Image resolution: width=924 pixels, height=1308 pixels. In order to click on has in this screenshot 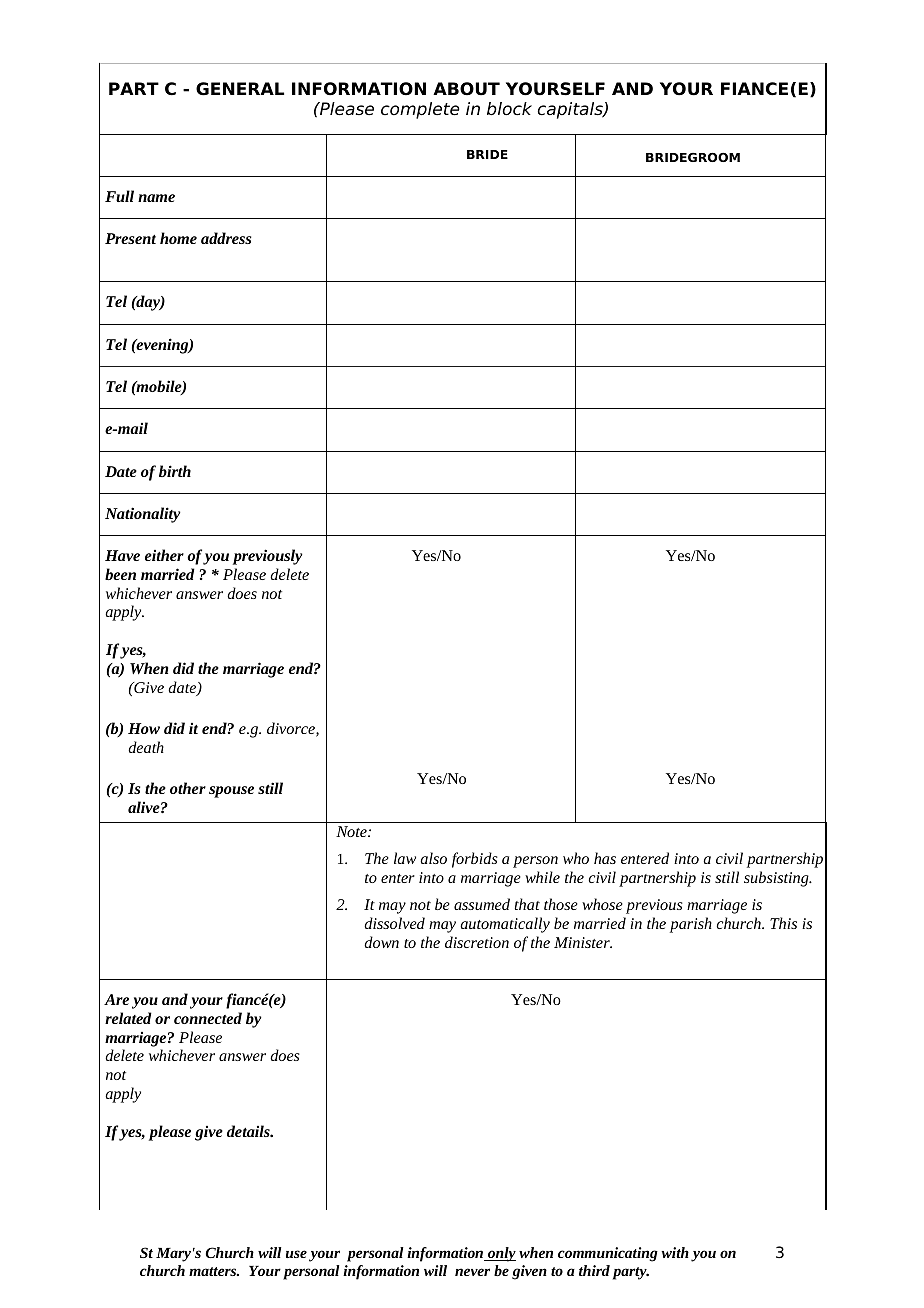, I will do `click(605, 858)`.
